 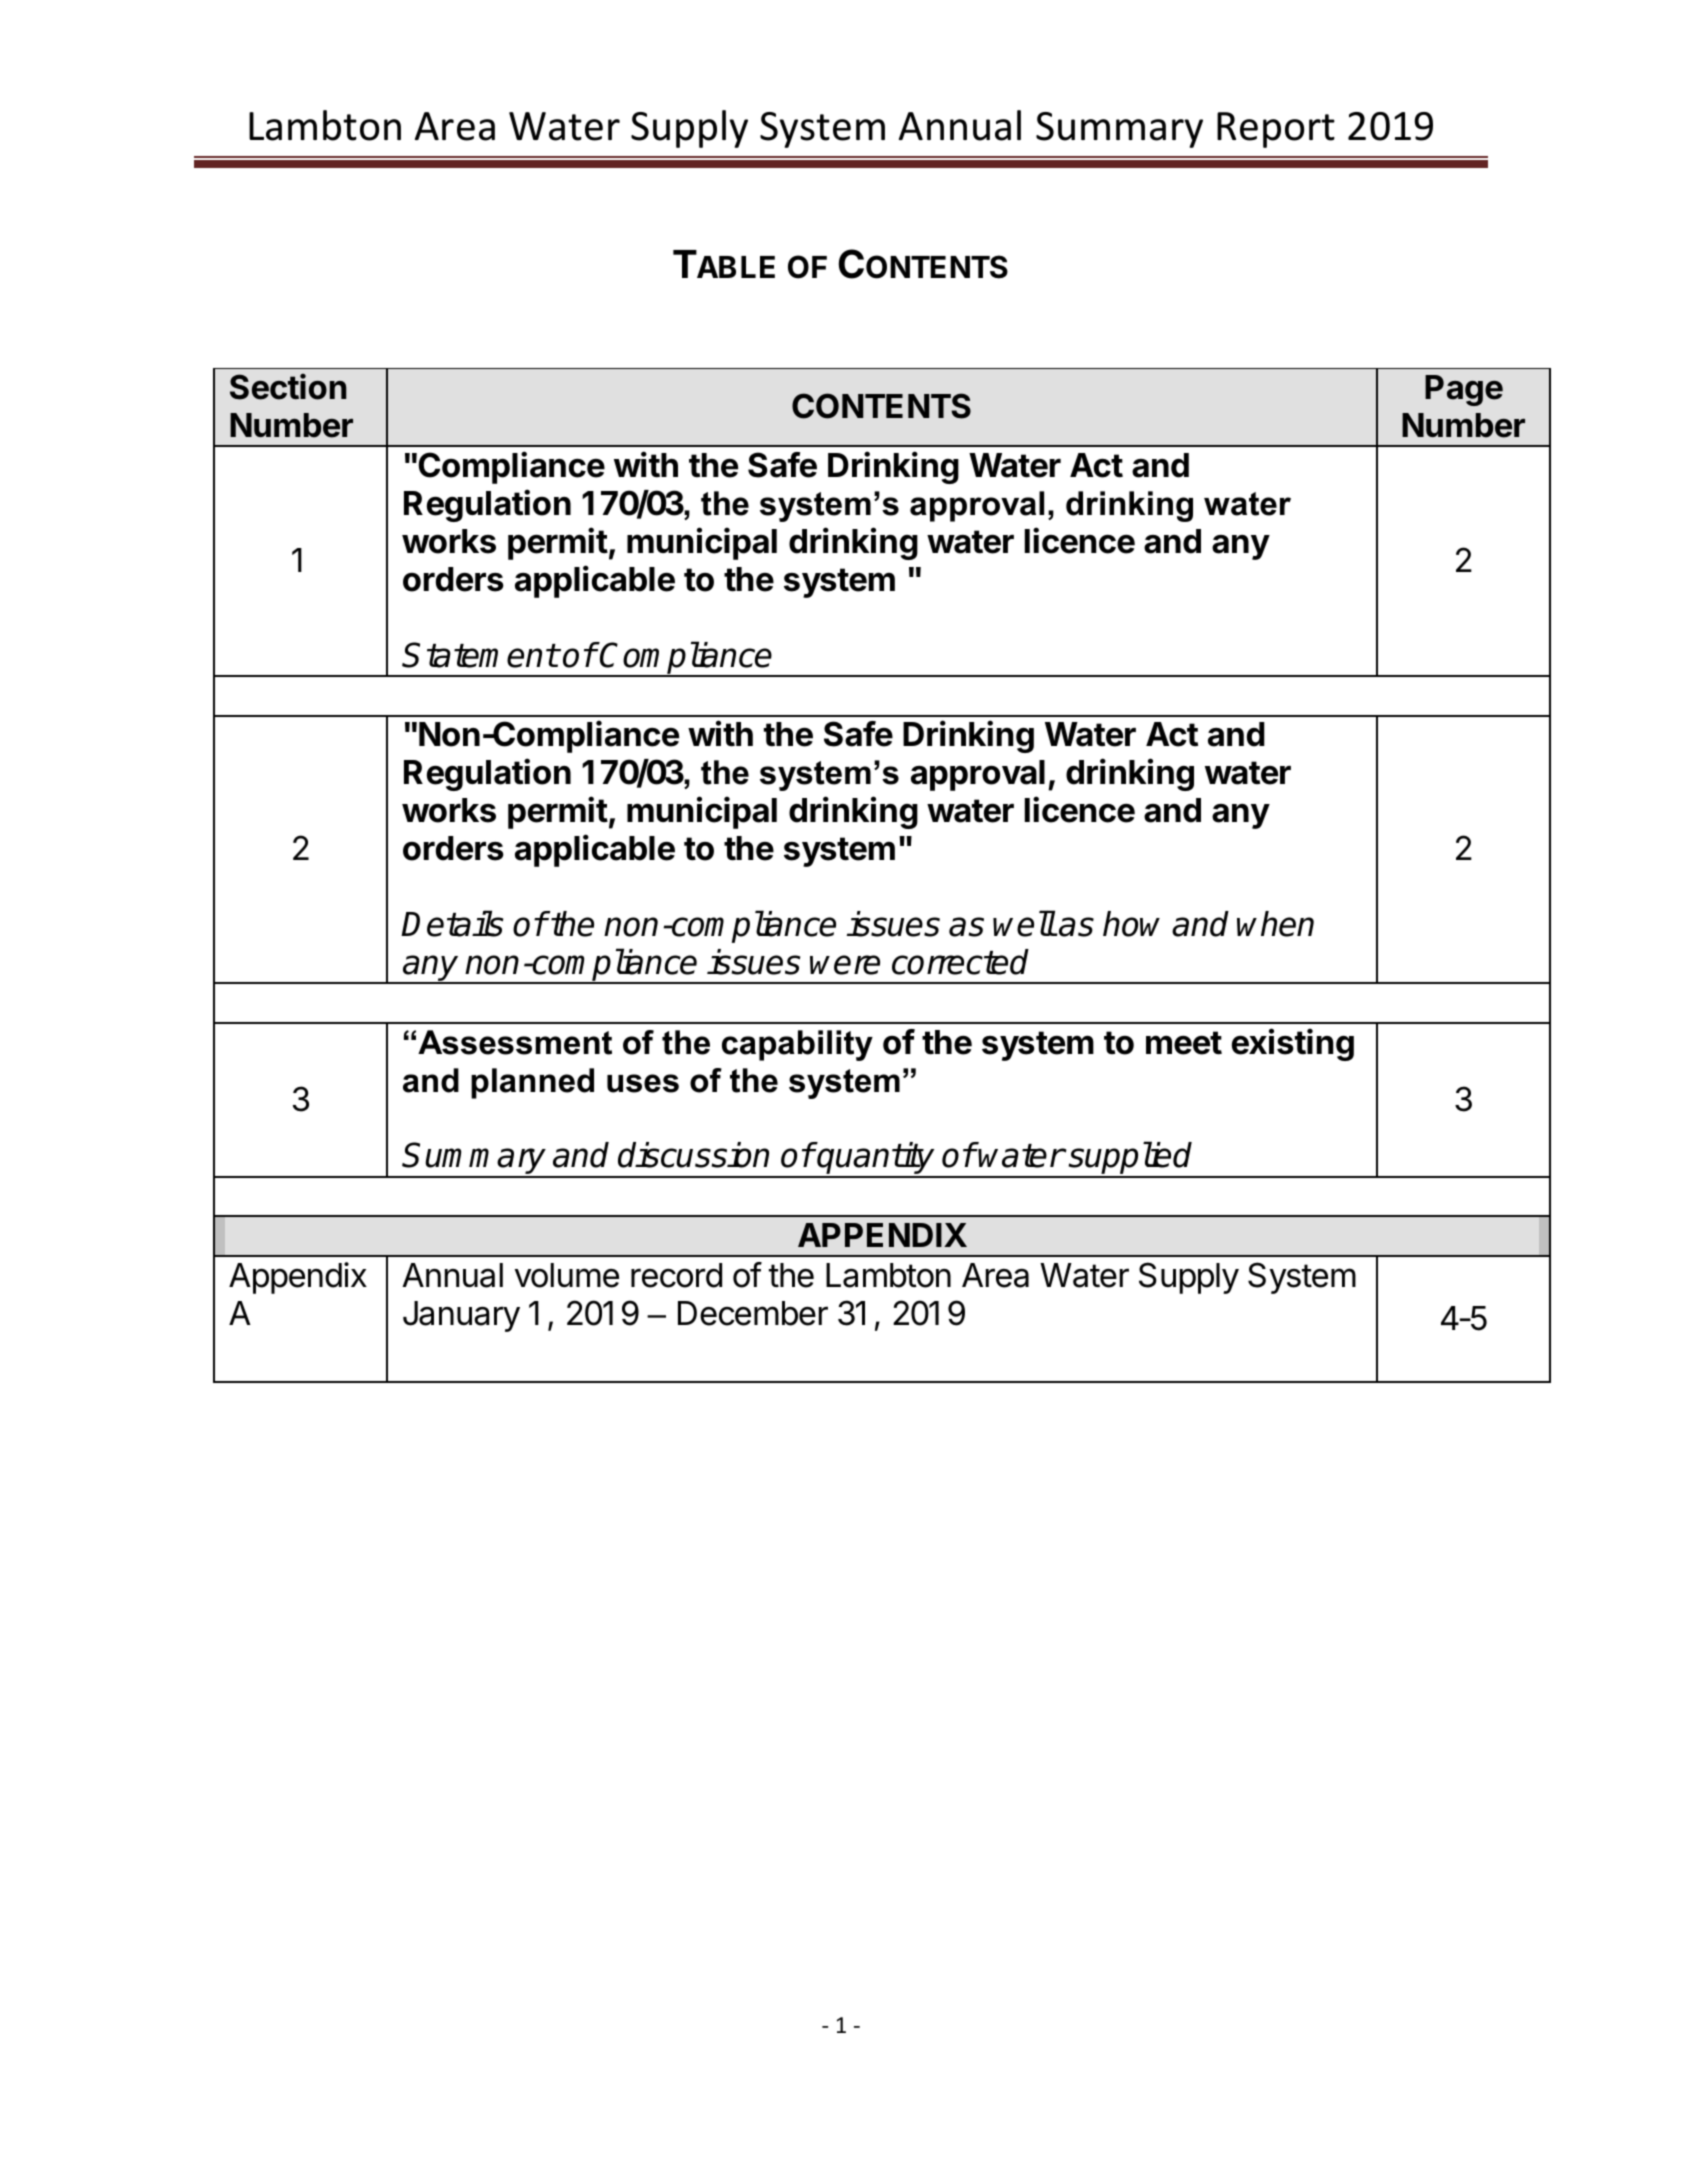 I want to click on Section, so click(x=288, y=386).
